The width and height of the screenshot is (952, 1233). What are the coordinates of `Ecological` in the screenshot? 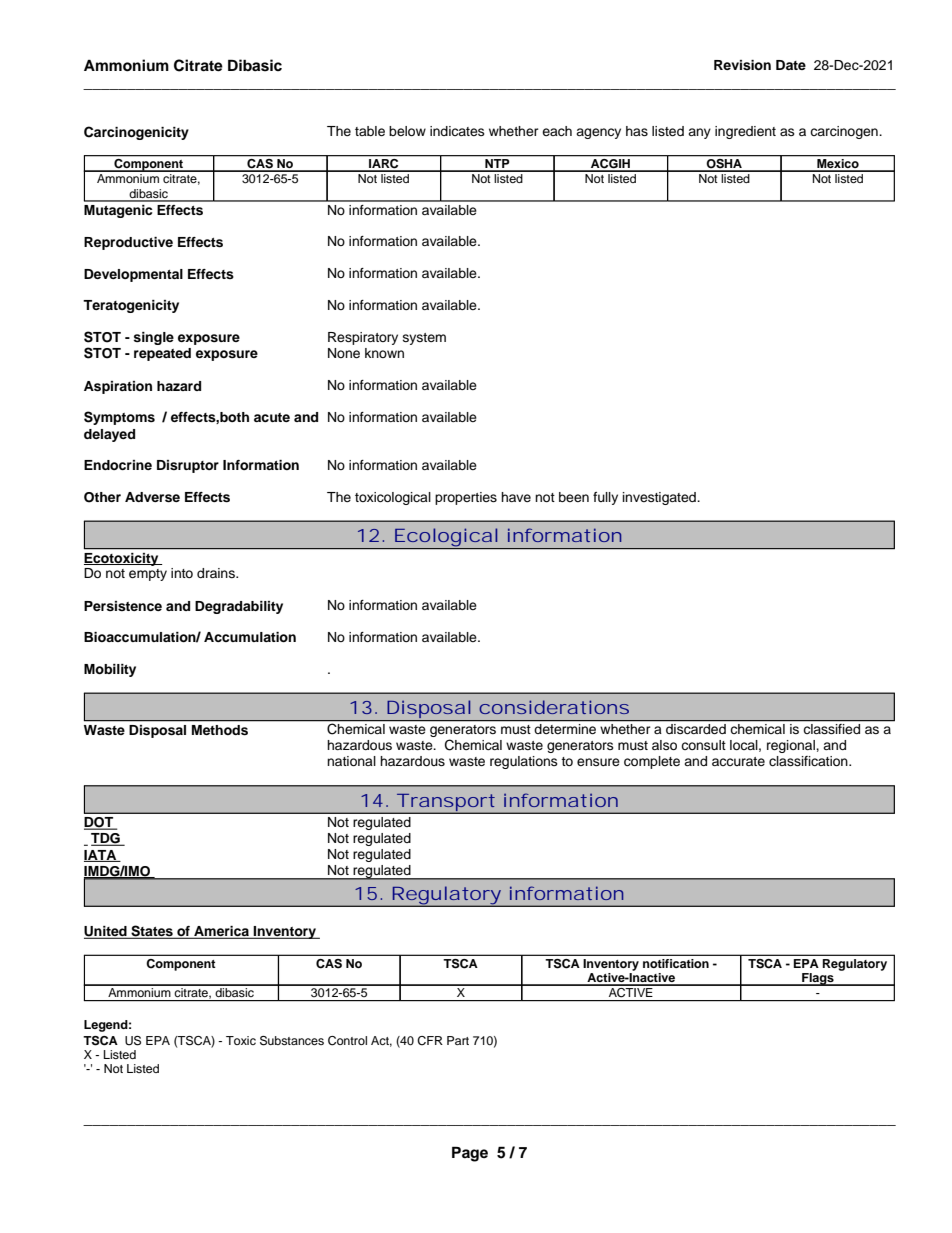 It's located at (445, 538).
